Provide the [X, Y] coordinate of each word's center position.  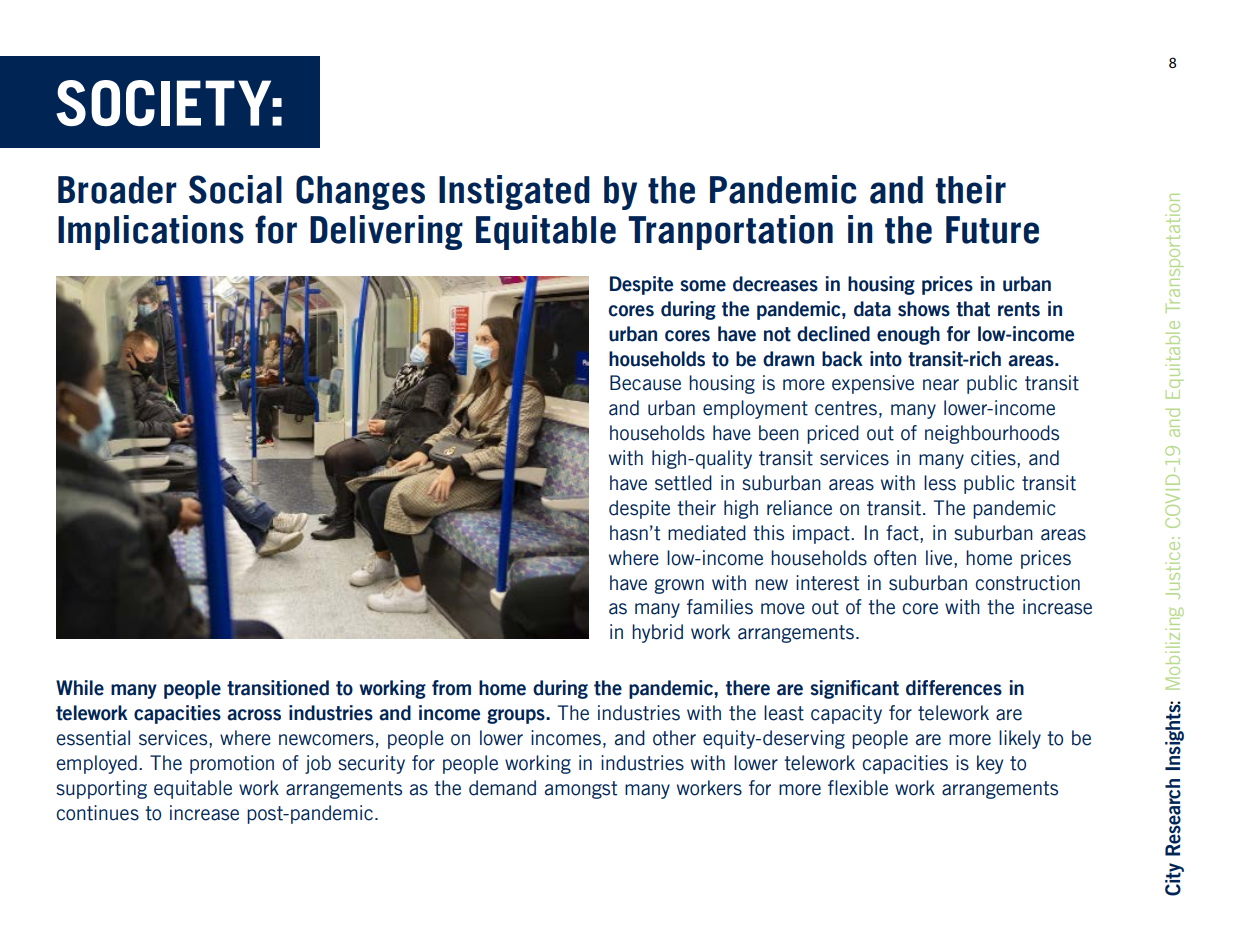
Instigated [514, 192]
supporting [101, 789]
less [940, 483]
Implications [151, 232]
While [80, 688]
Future [992, 230]
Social [235, 189]
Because [645, 383]
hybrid [657, 633]
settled [683, 483]
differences [954, 688]
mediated [707, 533]
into [886, 359]
